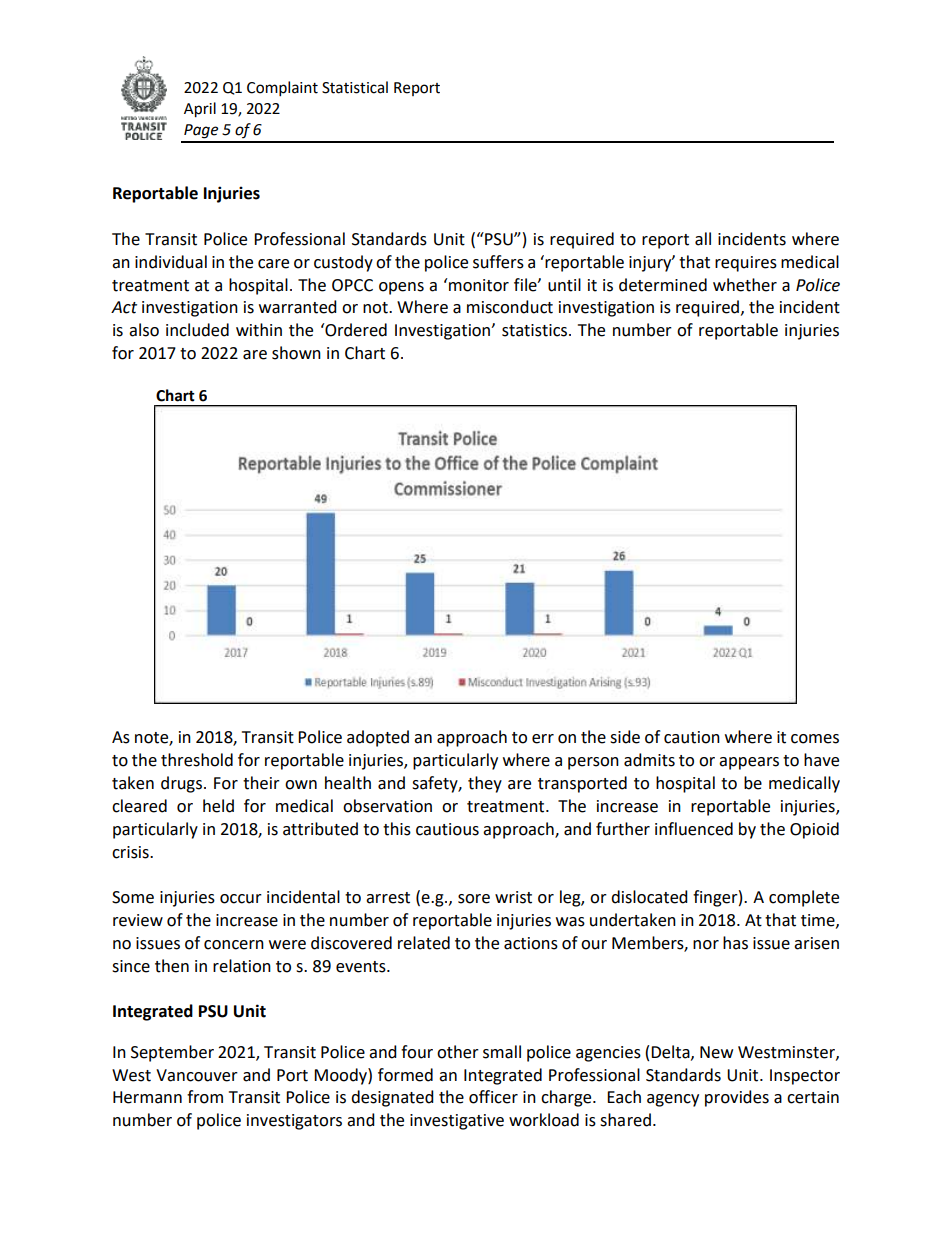  Describe the element at coordinates (694, 829) in the screenshot. I see `influenced` at that location.
